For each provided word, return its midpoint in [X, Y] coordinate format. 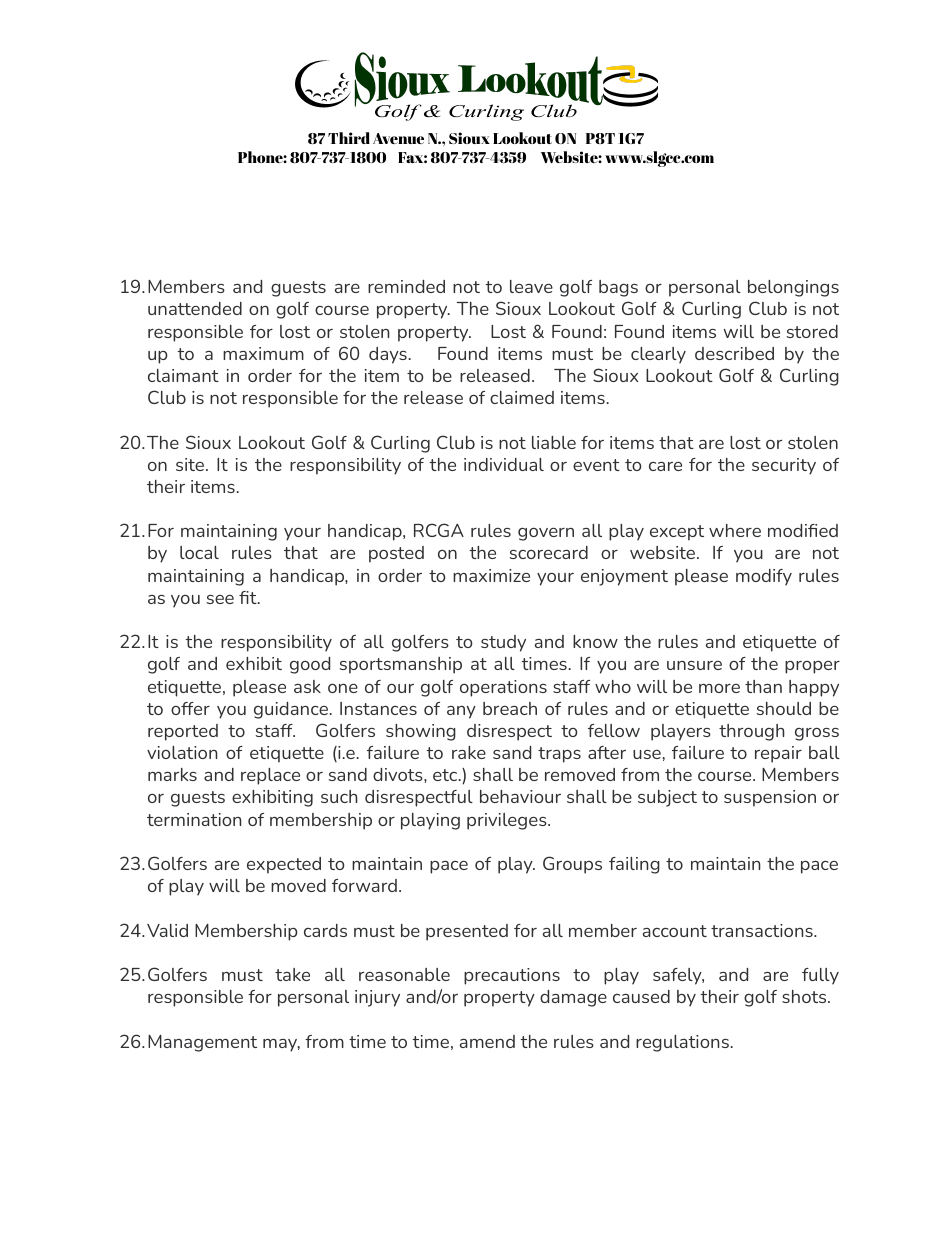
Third [349, 138]
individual [504, 464]
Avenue [398, 138]
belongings [793, 288]
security [784, 466]
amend [487, 1041]
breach [510, 708]
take [292, 974]
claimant [183, 375]
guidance [291, 710]
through [752, 732]
